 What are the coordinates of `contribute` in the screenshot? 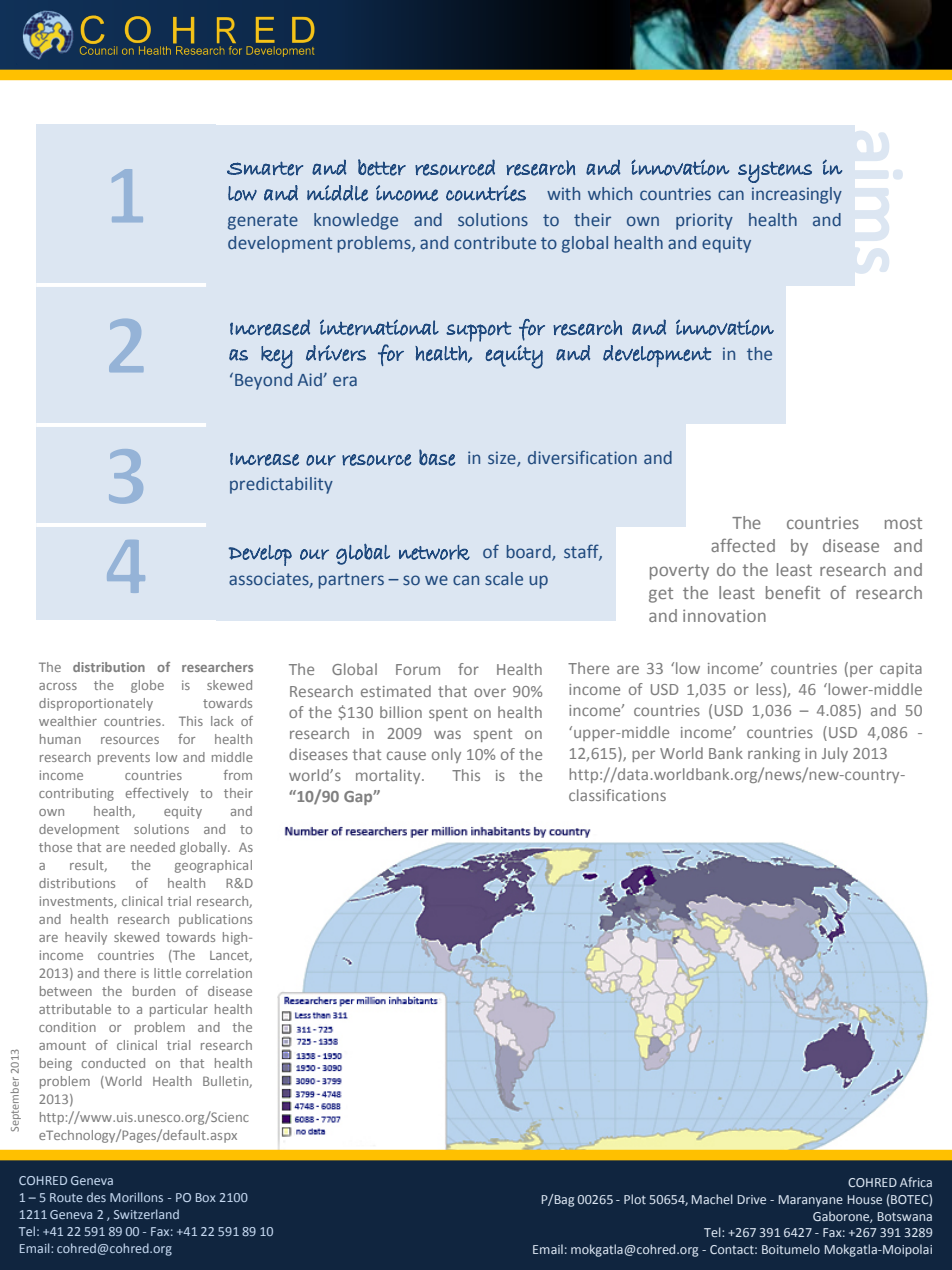 It's located at (495, 242).
